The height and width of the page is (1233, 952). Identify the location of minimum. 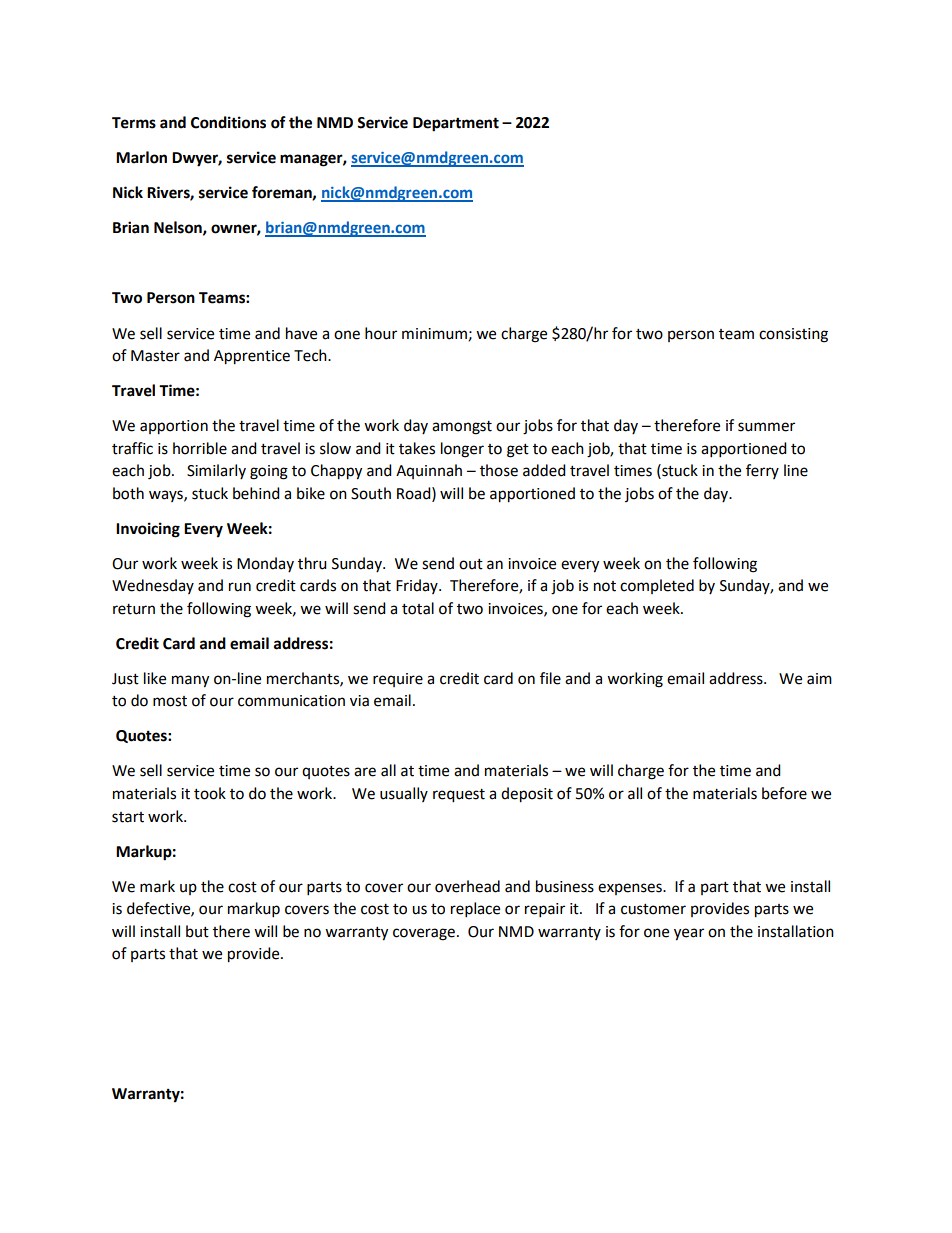
(434, 334).
